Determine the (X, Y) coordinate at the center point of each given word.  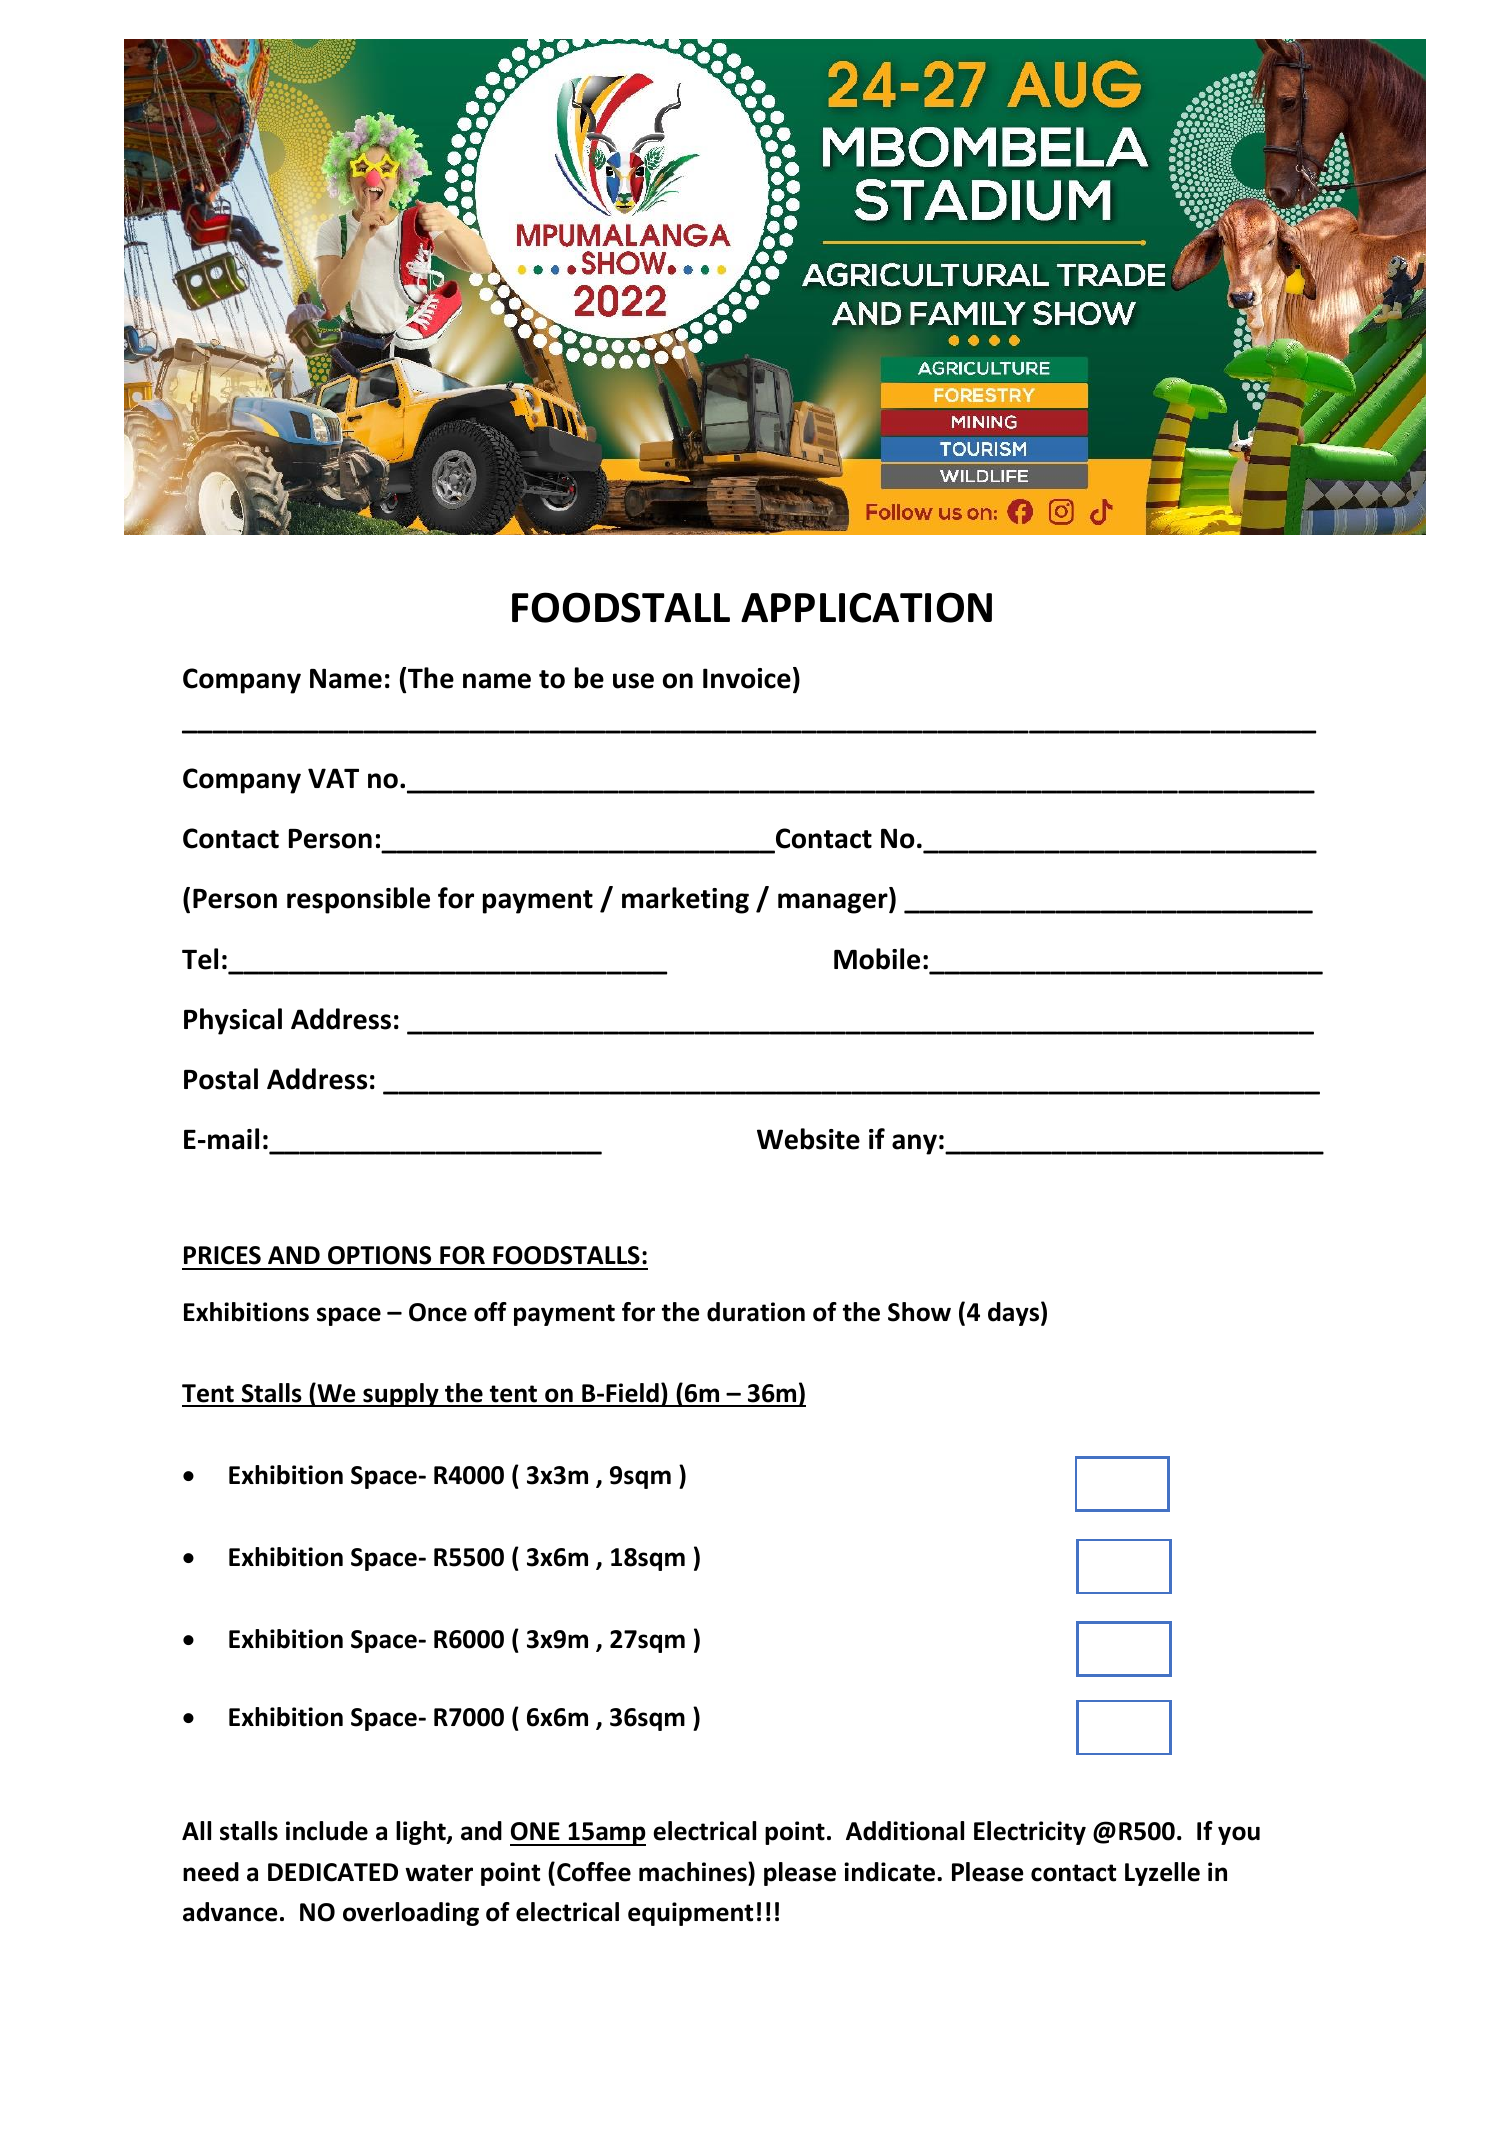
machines (694, 1872)
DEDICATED (333, 1872)
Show (919, 1312)
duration (756, 1312)
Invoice (747, 678)
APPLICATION (866, 607)
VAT (333, 778)
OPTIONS (379, 1255)
